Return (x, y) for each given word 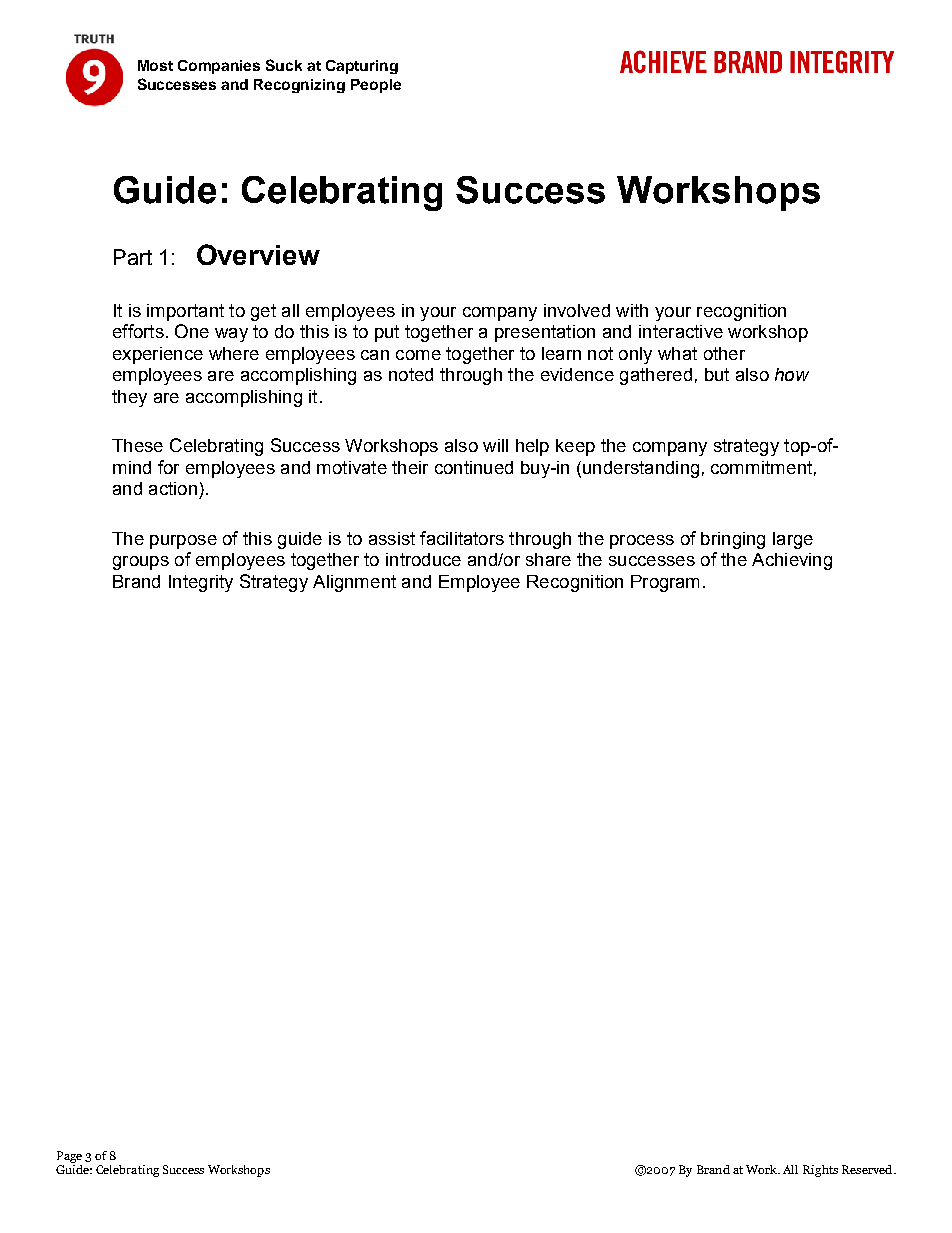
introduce (423, 559)
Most (155, 65)
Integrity (201, 583)
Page (69, 1157)
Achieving (792, 561)
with (632, 310)
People (376, 86)
